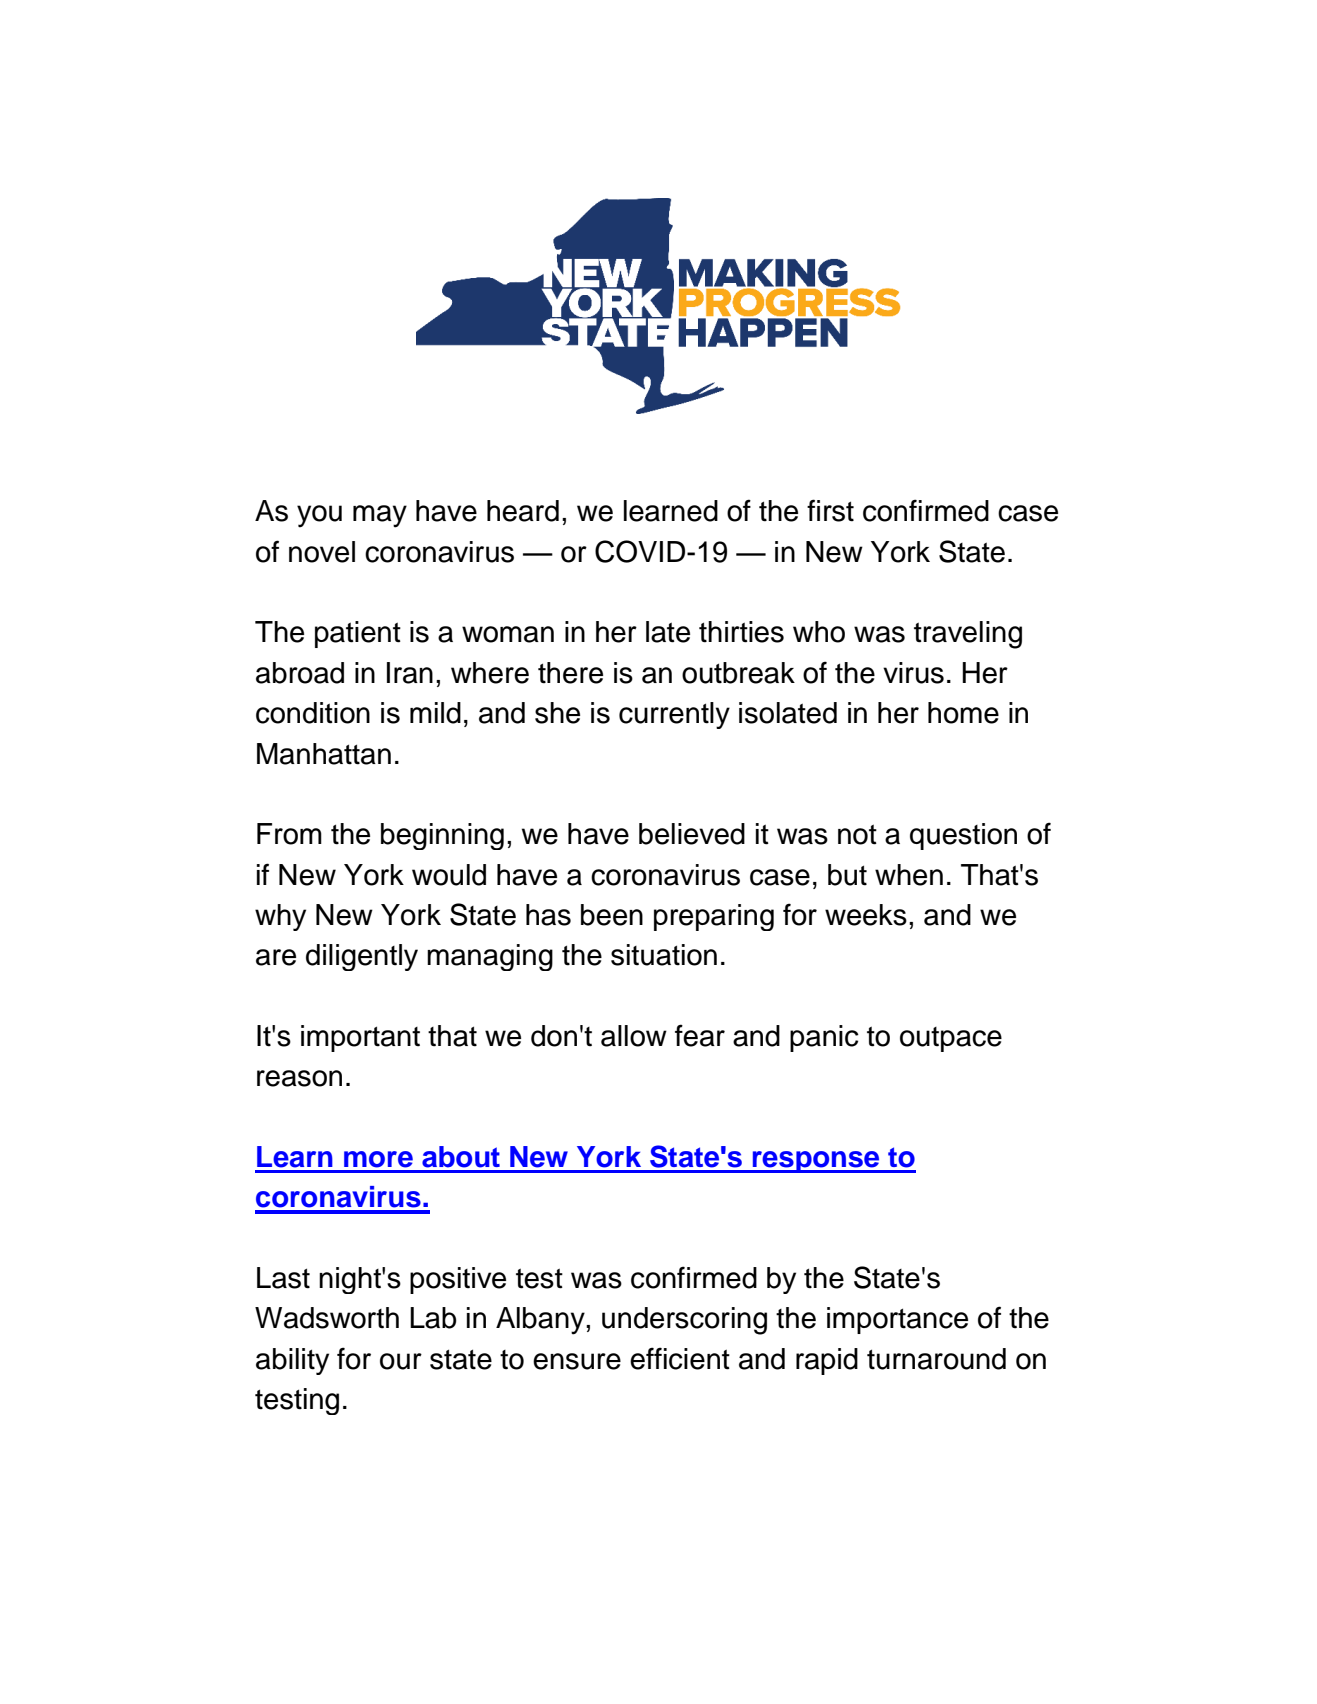  Describe the element at coordinates (523, 511) in the screenshot. I see `heard` at that location.
